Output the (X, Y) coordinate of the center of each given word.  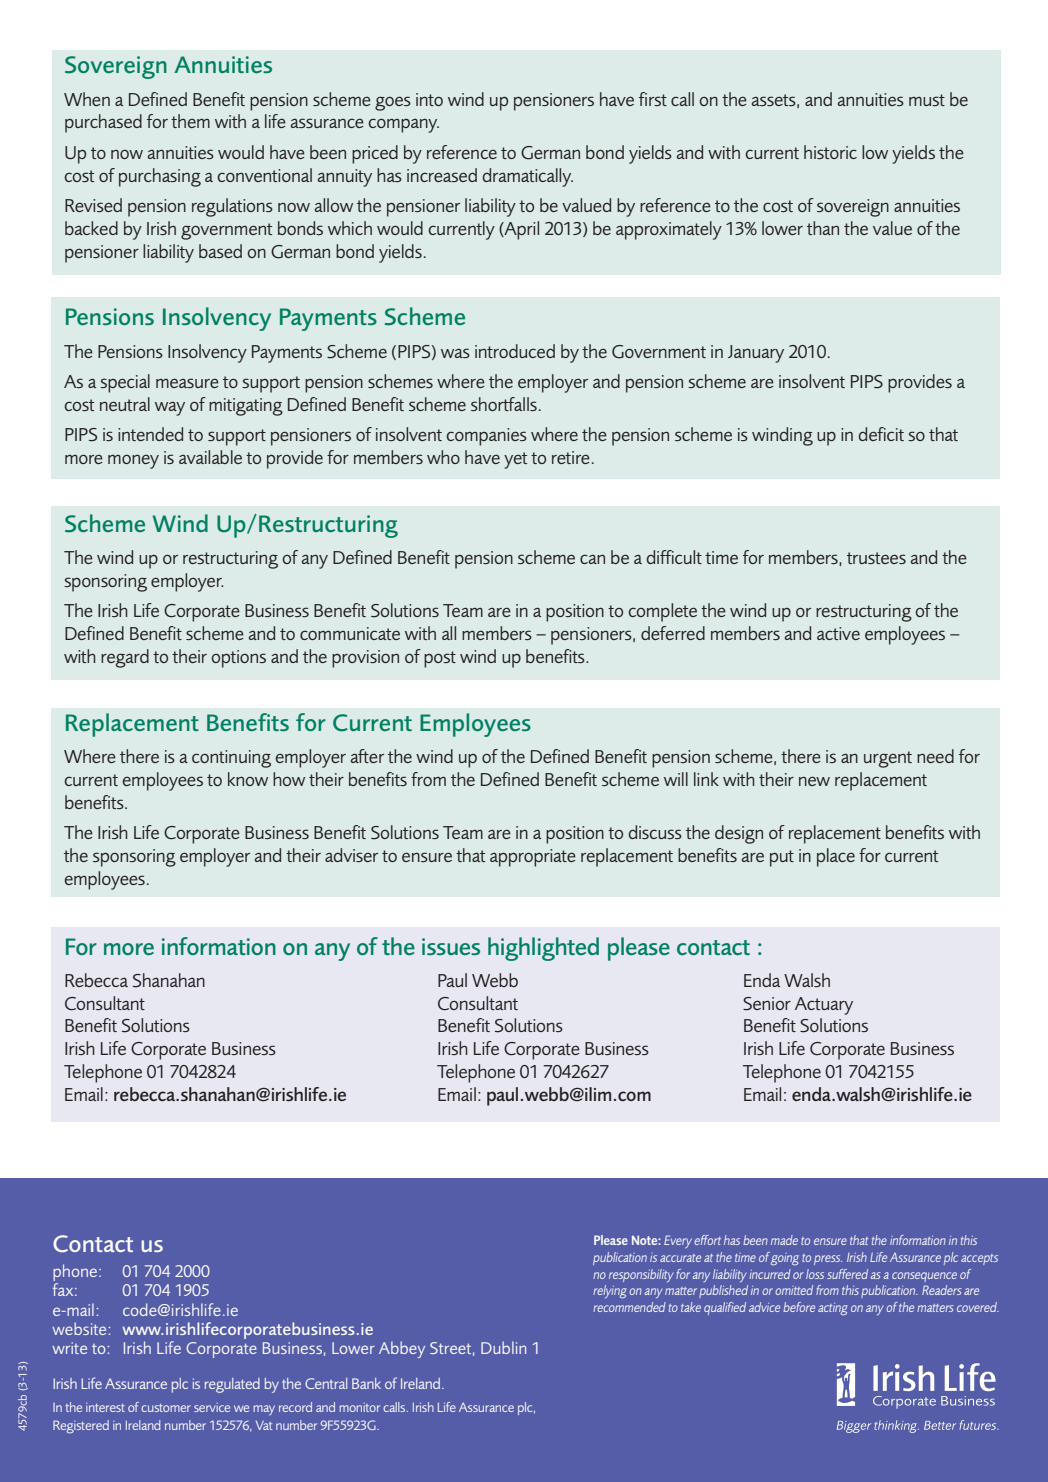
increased (442, 175)
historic (830, 152)
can (592, 559)
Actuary (824, 1006)
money (133, 461)
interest (105, 1407)
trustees (876, 558)
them (190, 121)
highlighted (543, 949)
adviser (351, 855)
